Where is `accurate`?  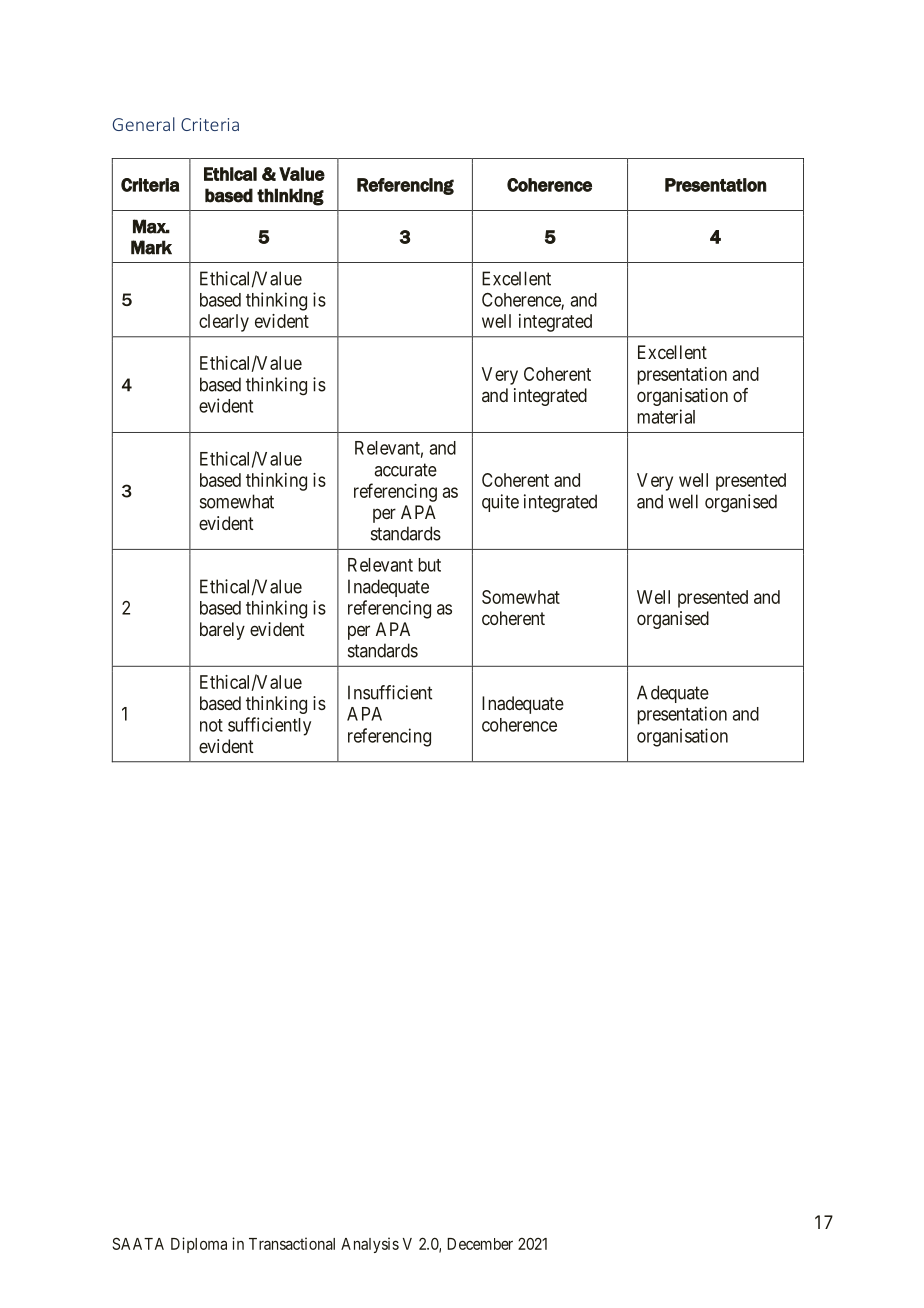
accurate is located at coordinates (405, 470).
